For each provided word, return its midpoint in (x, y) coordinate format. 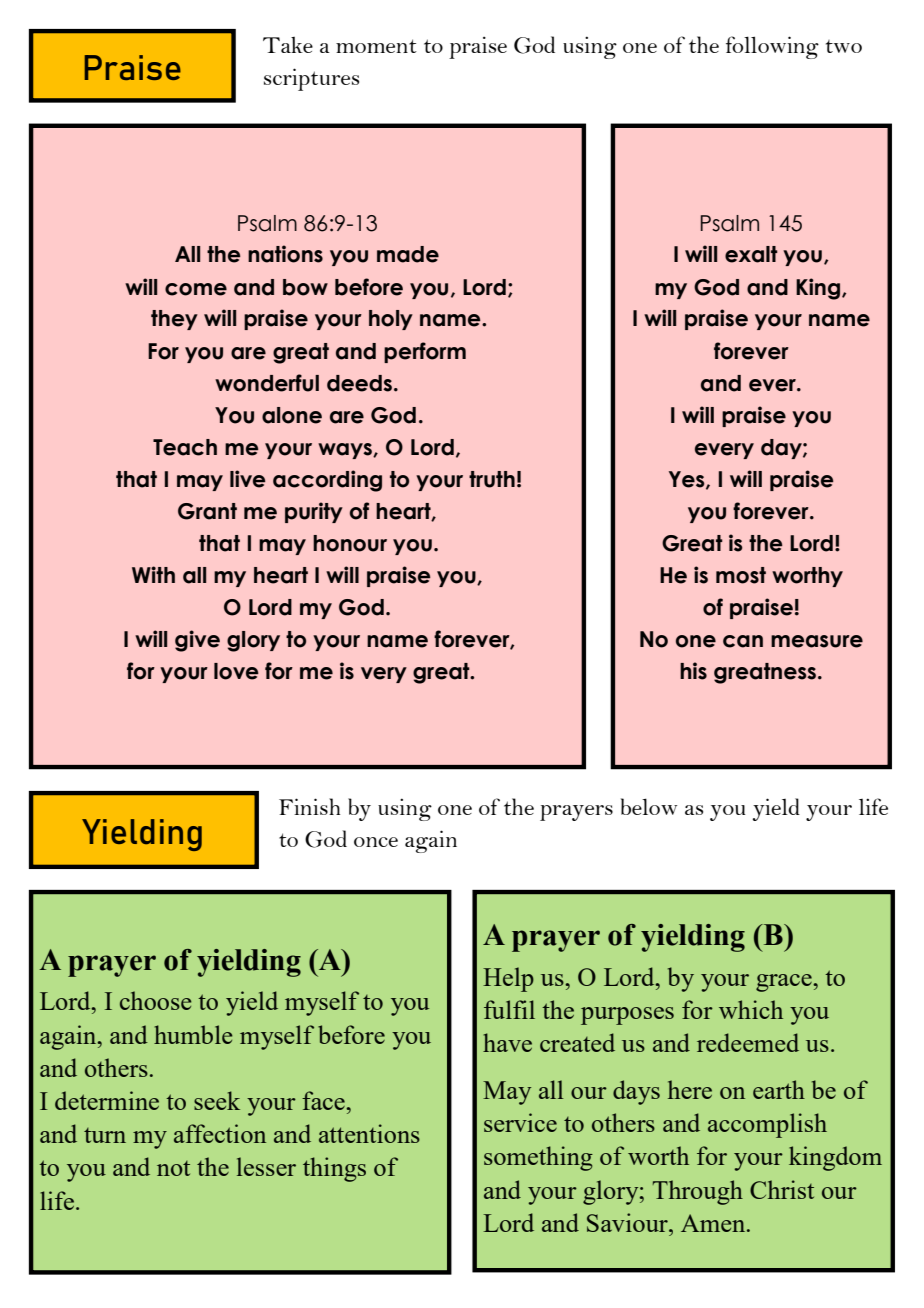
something (538, 1158)
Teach (185, 447)
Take (288, 45)
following (772, 47)
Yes (688, 480)
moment (376, 46)
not (173, 1168)
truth (492, 479)
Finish (309, 806)
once (376, 842)
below (649, 806)
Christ (782, 1189)
